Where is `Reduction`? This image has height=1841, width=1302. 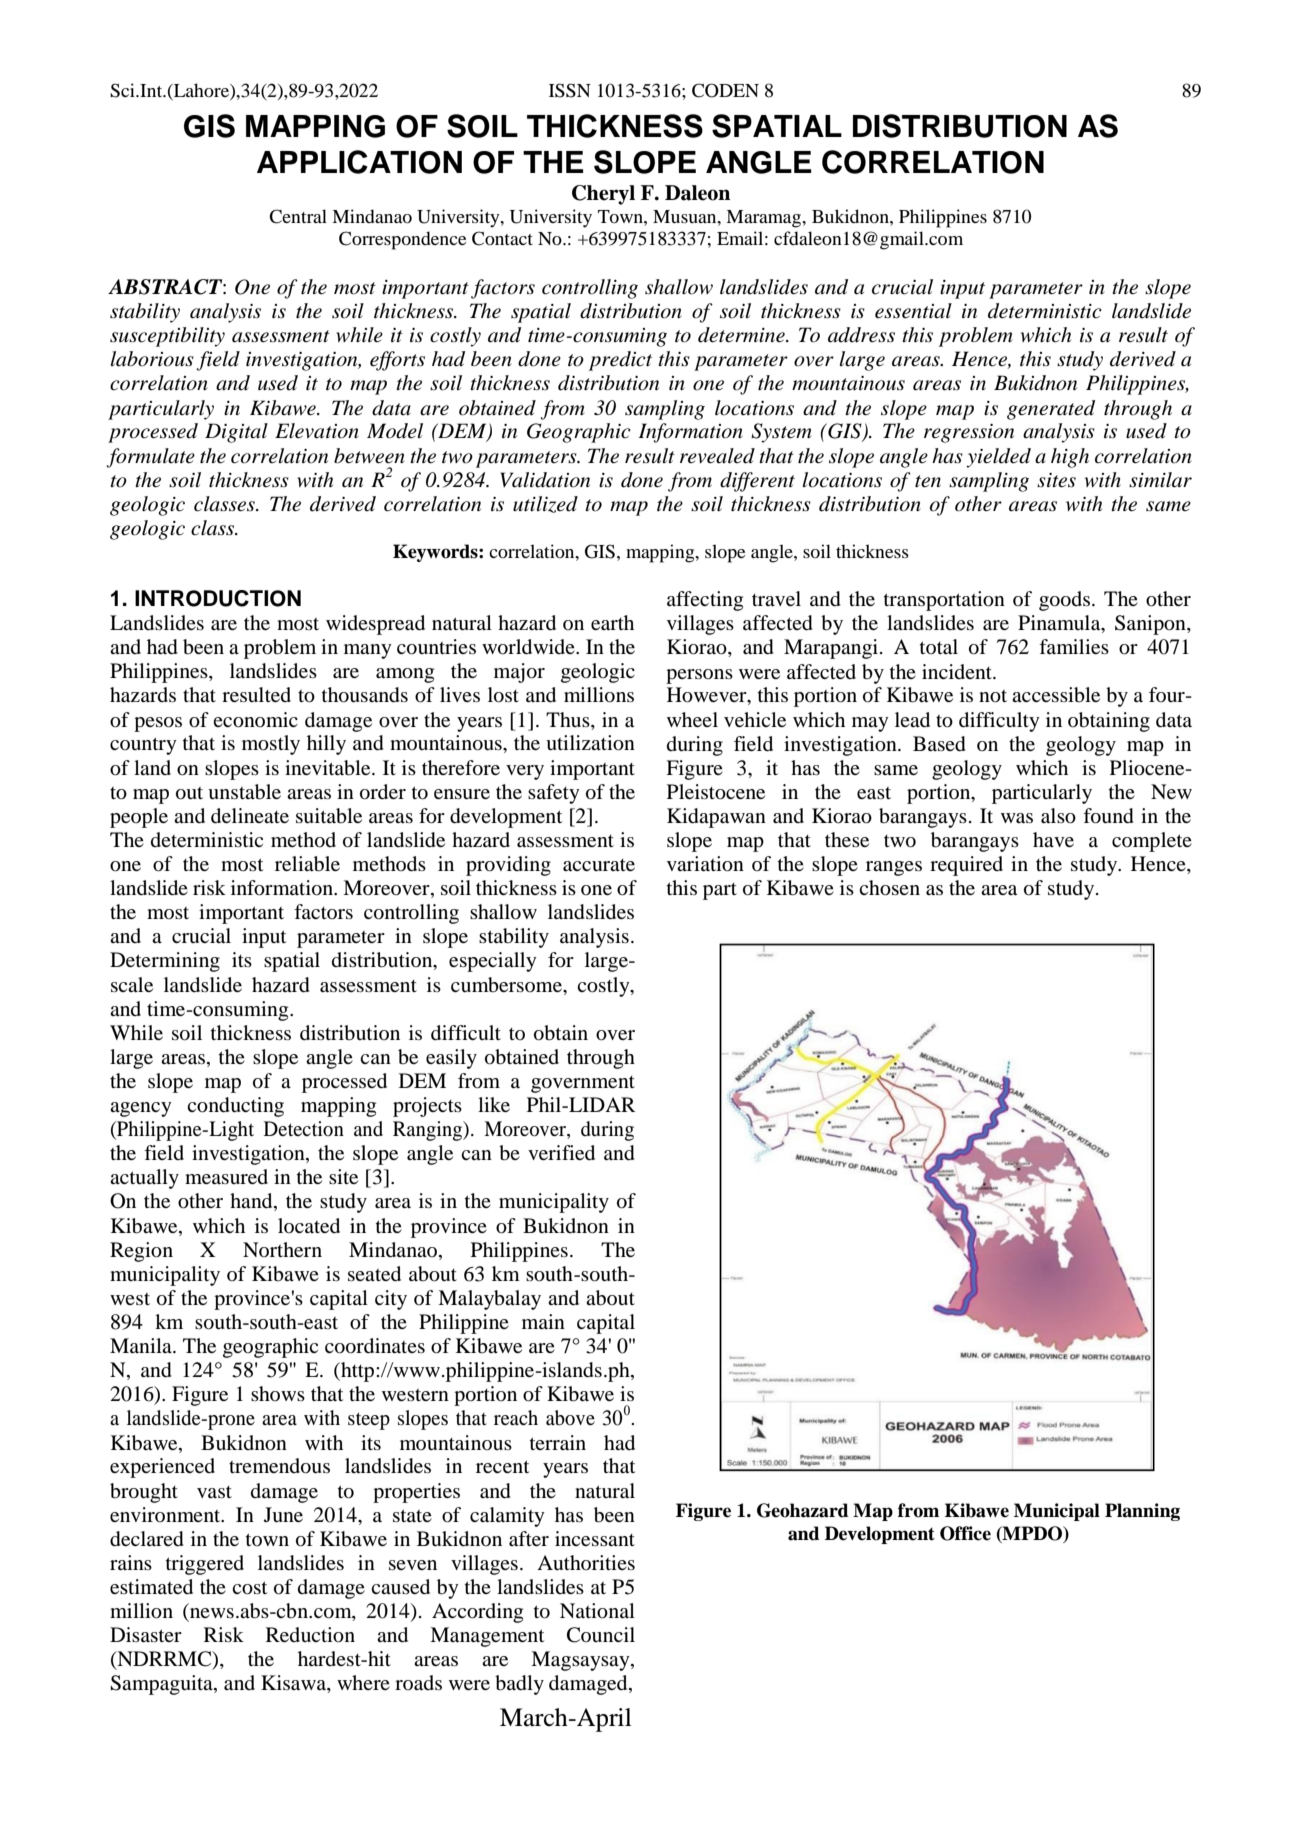 Reduction is located at coordinates (310, 1635).
